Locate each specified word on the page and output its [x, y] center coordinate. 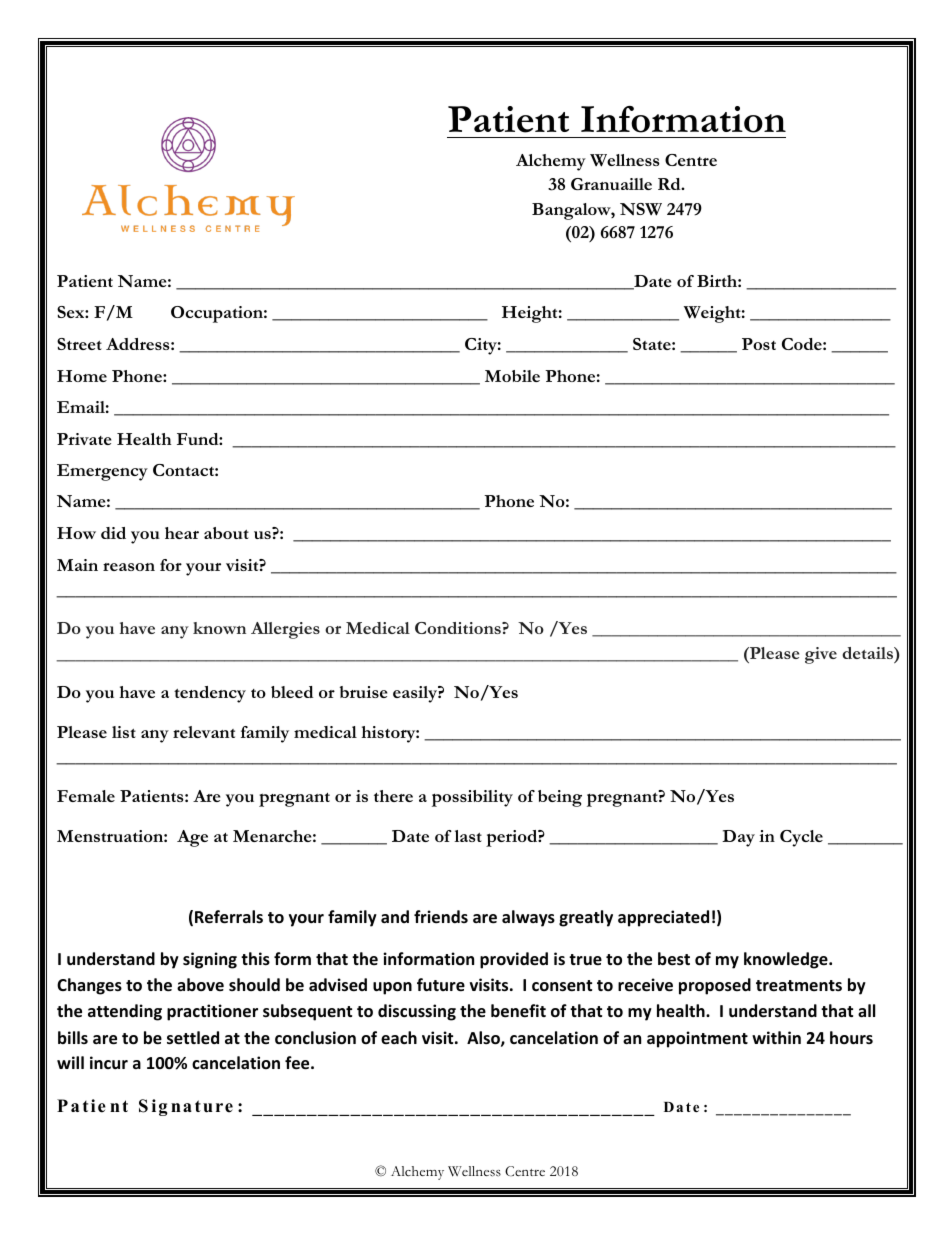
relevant [204, 732]
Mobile [512, 376]
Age [192, 838]
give [821, 655]
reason [129, 567]
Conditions [459, 628]
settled [193, 1038]
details [868, 653]
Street [79, 344]
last [468, 836]
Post [759, 344]
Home [82, 376]
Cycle [801, 838]
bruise [363, 692]
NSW [641, 209]
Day [738, 838]
